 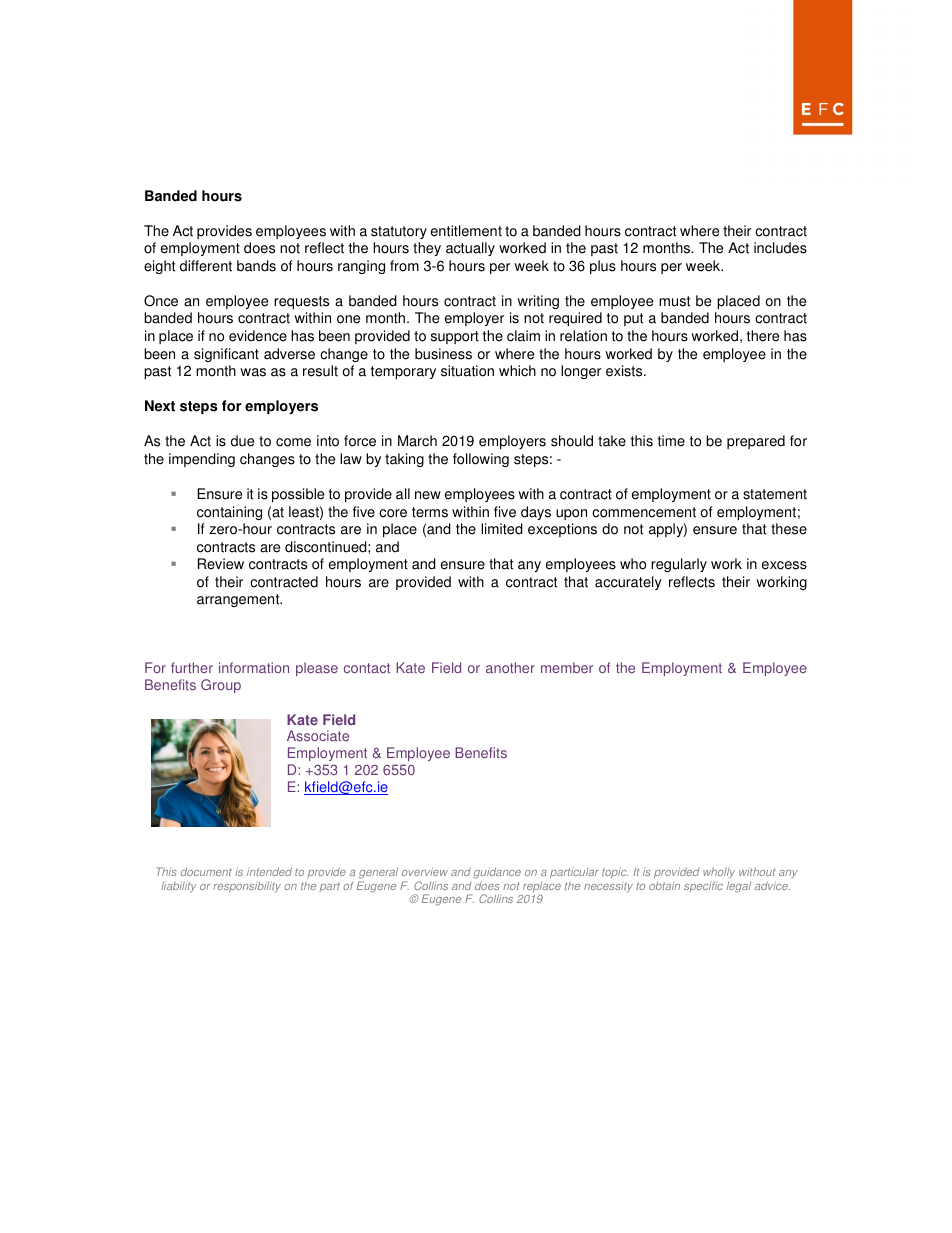 I want to click on situation, so click(x=467, y=371).
